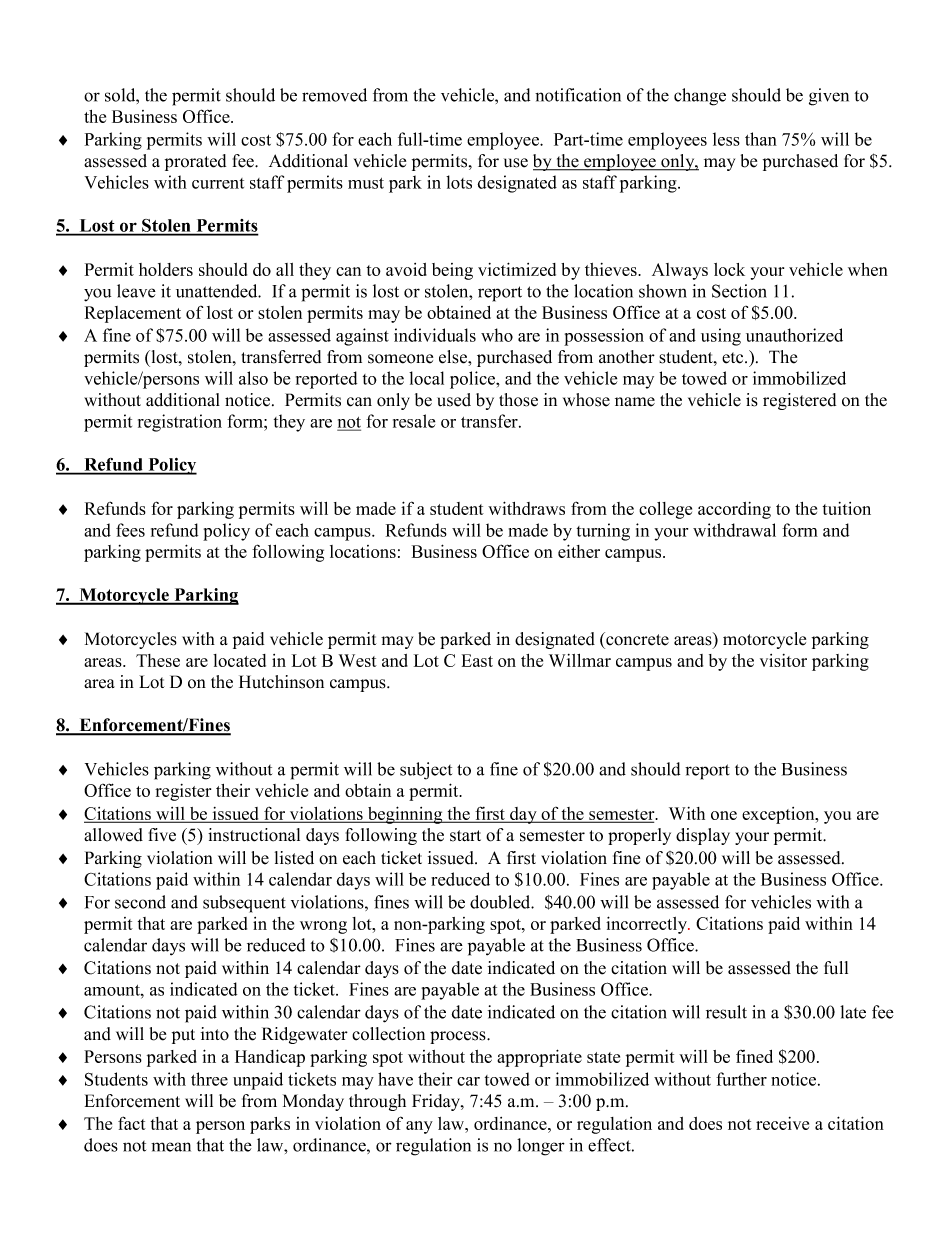 The width and height of the document is (952, 1233). I want to click on three, so click(209, 1079).
